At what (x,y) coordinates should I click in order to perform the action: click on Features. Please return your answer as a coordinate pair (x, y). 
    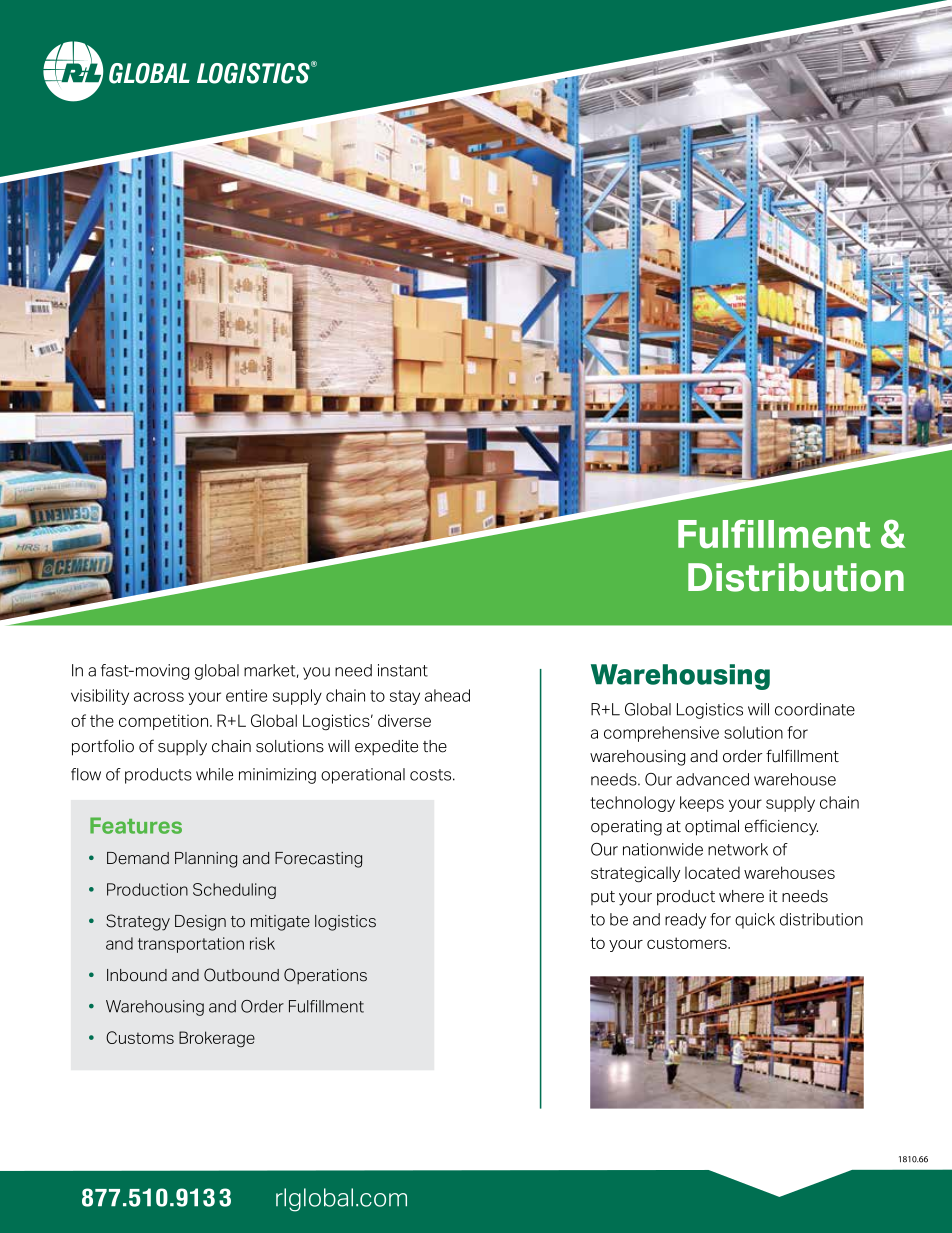
    Looking at the image, I should click on (136, 825).
